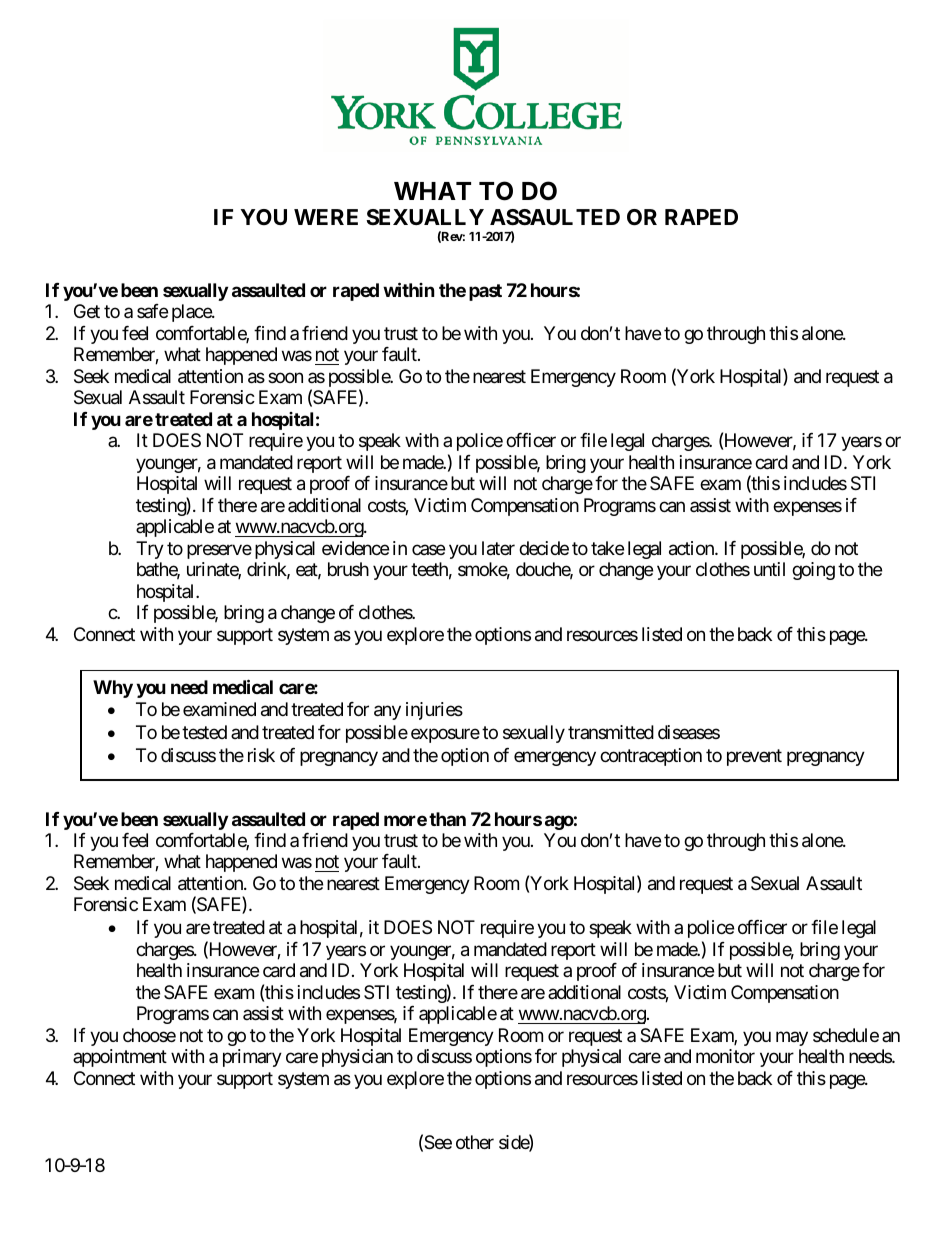  What do you see at coordinates (447, 819) in the screenshot?
I see `than` at bounding box center [447, 819].
